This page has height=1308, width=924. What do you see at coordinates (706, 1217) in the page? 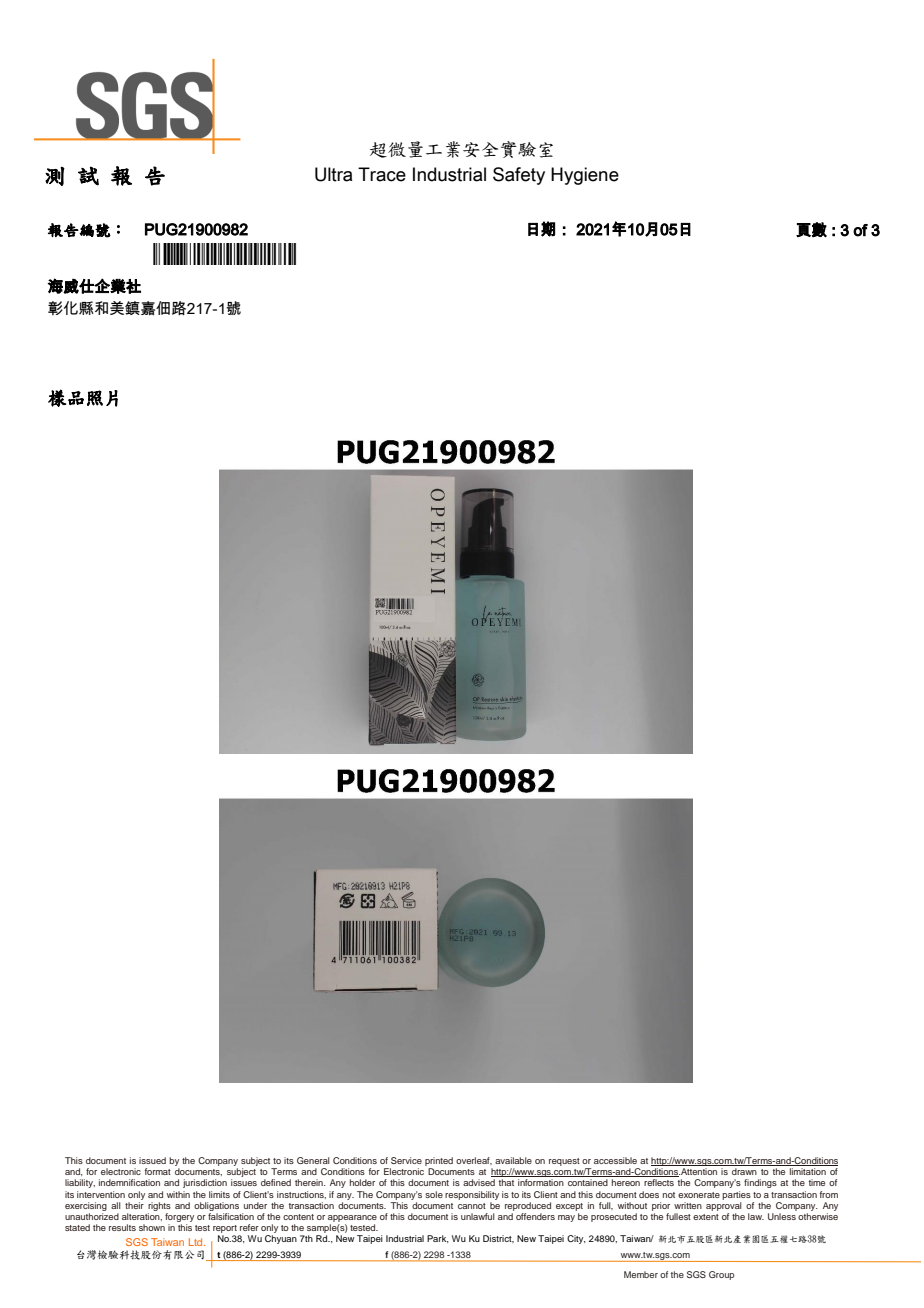
I see `extent` at bounding box center [706, 1217].
